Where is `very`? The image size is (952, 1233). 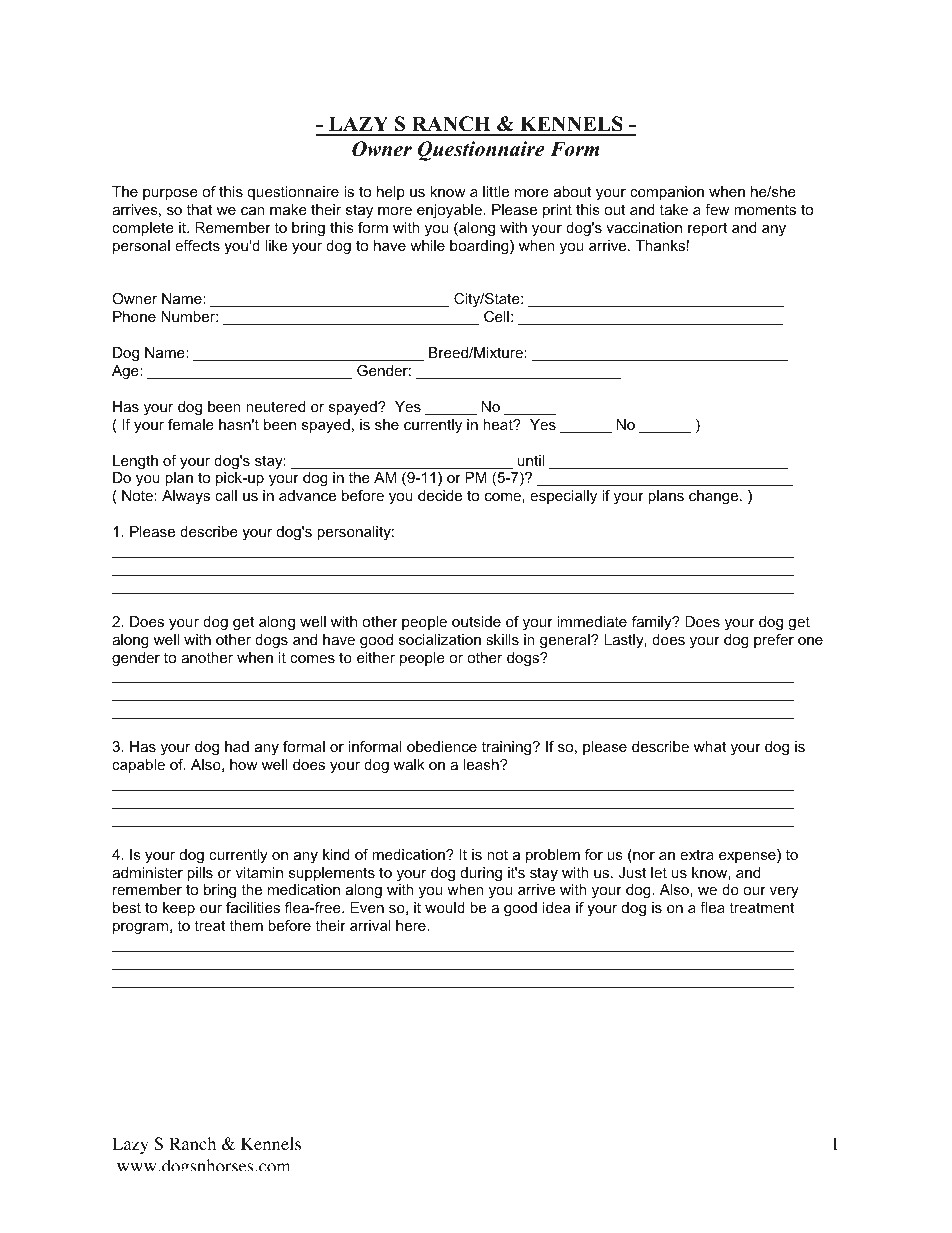
very is located at coordinates (784, 892).
